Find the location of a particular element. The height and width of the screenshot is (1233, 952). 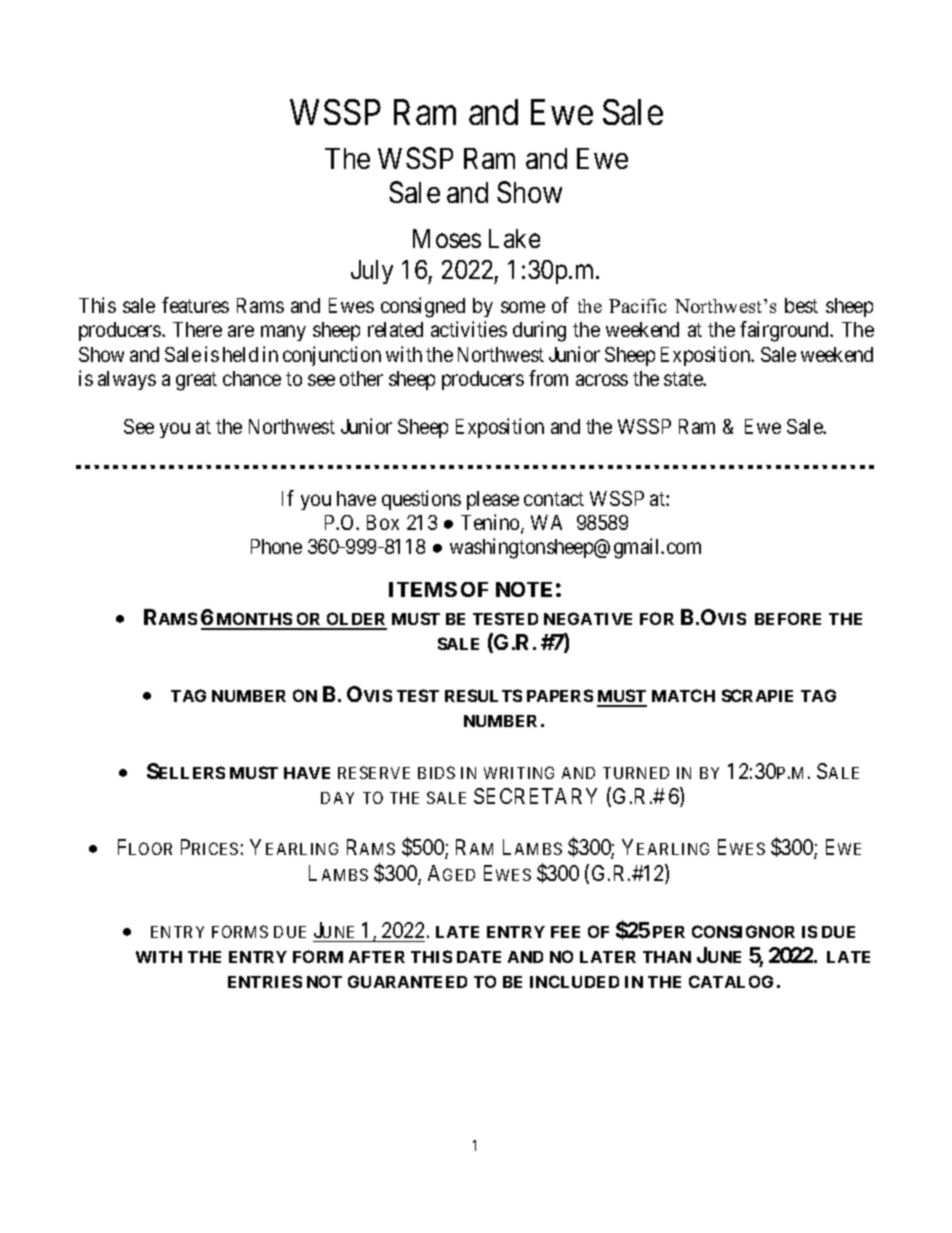

MONTHS is located at coordinates (254, 620).
